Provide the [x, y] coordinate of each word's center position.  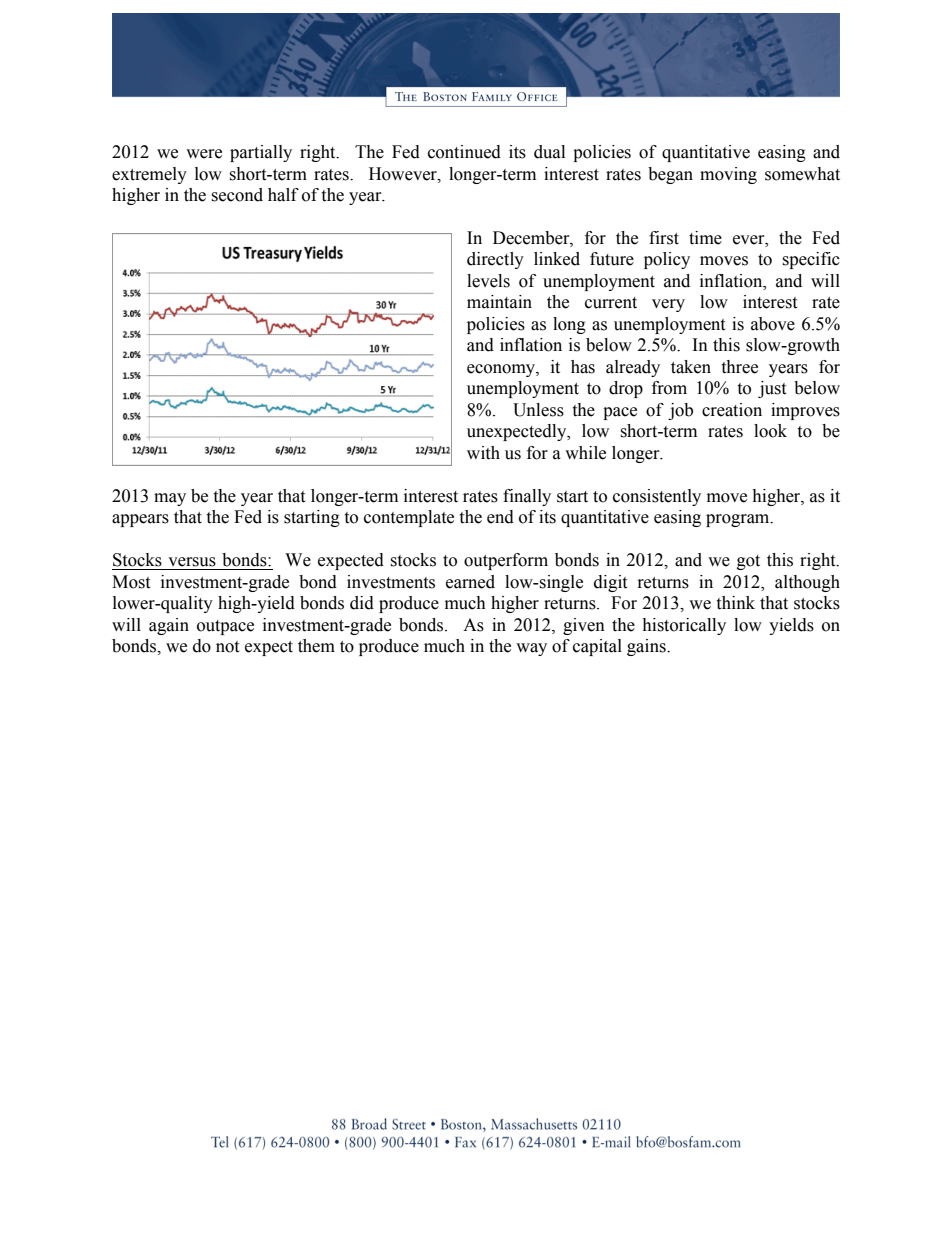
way [531, 649]
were [204, 154]
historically [684, 626]
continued [464, 152]
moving [728, 175]
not [227, 647]
